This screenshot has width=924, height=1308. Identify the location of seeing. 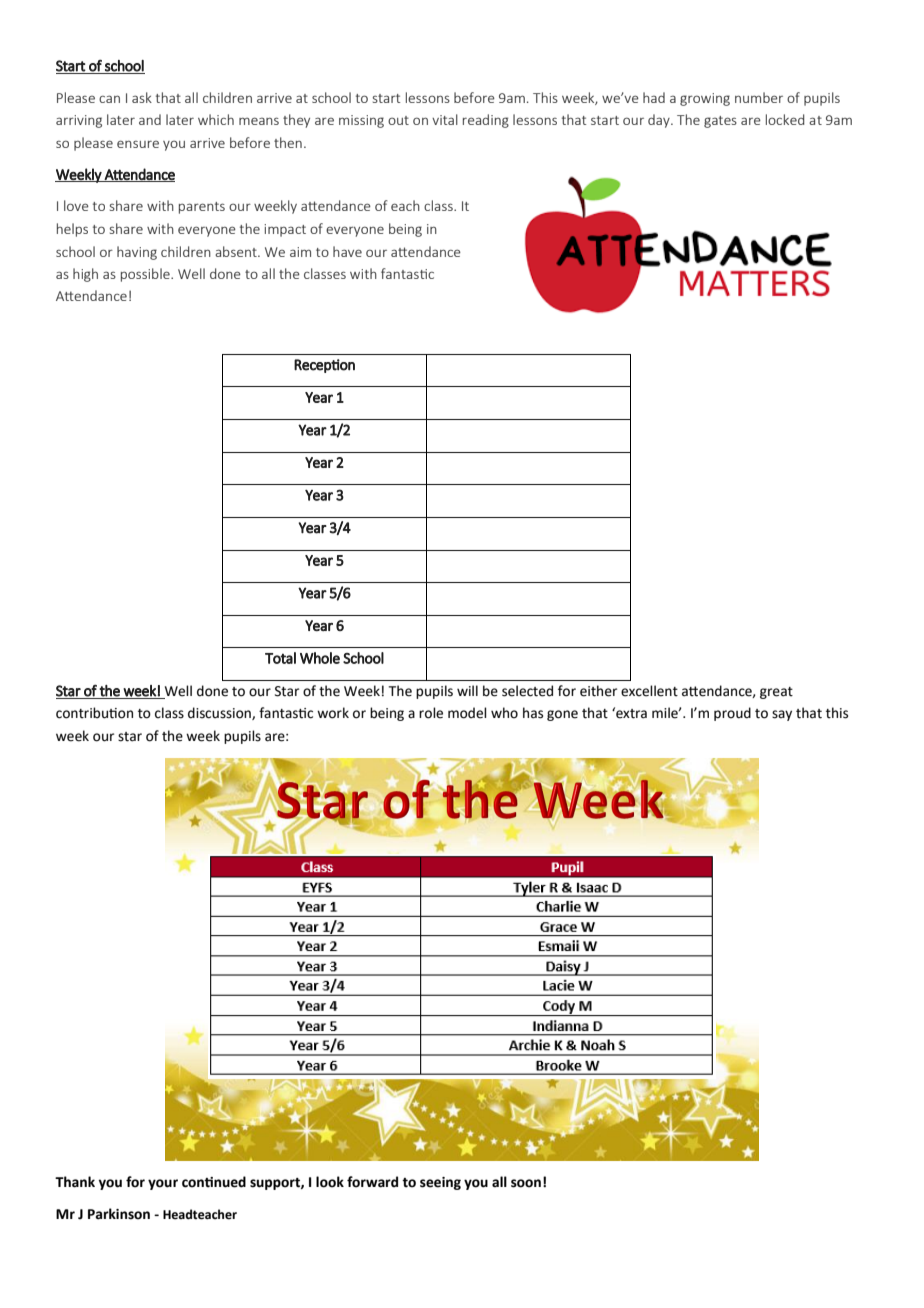
(440, 1183).
